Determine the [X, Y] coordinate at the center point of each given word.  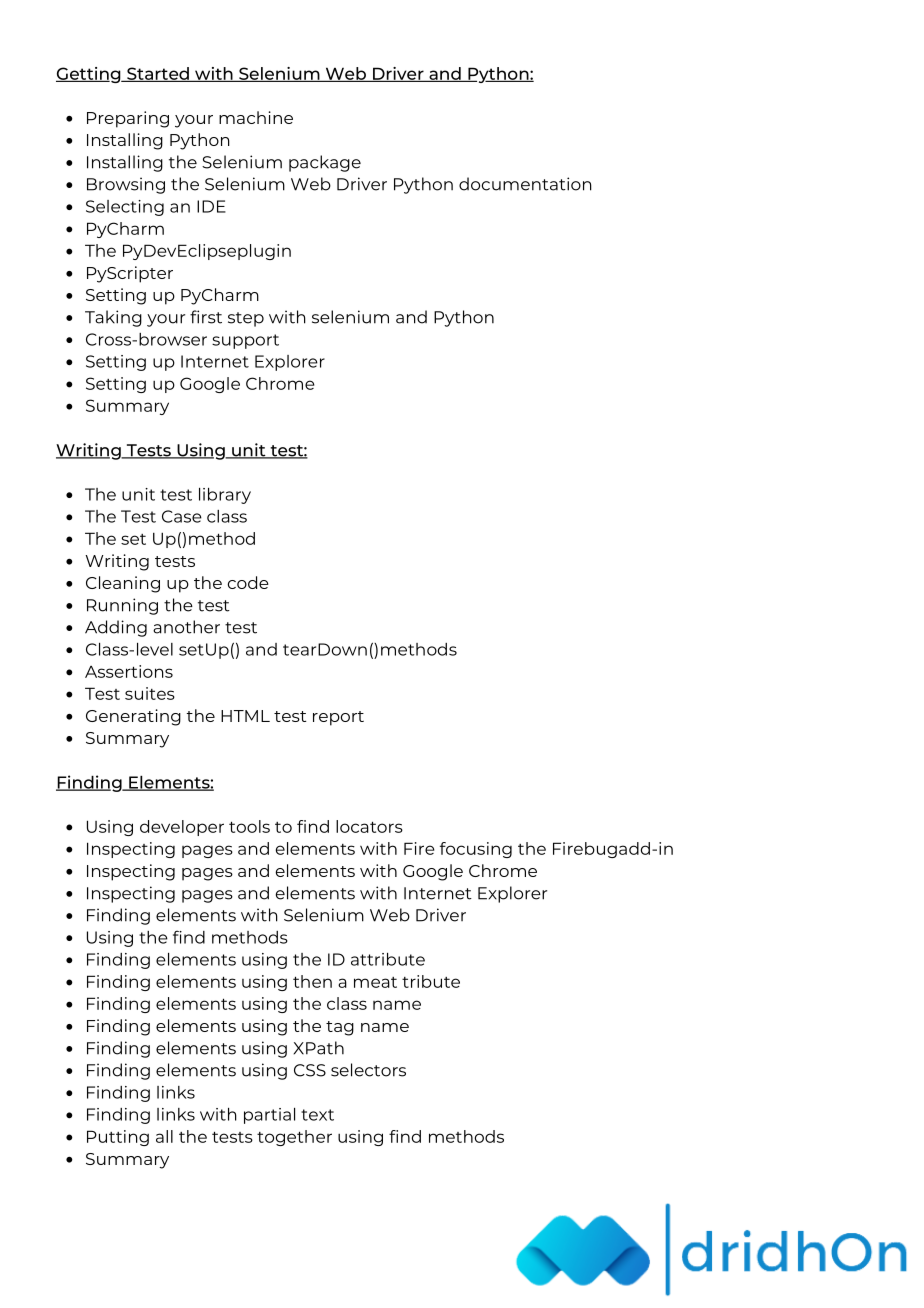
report [338, 718]
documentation [525, 184]
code [248, 582]
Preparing [128, 119]
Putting [118, 1138]
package [325, 163]
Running [122, 606]
